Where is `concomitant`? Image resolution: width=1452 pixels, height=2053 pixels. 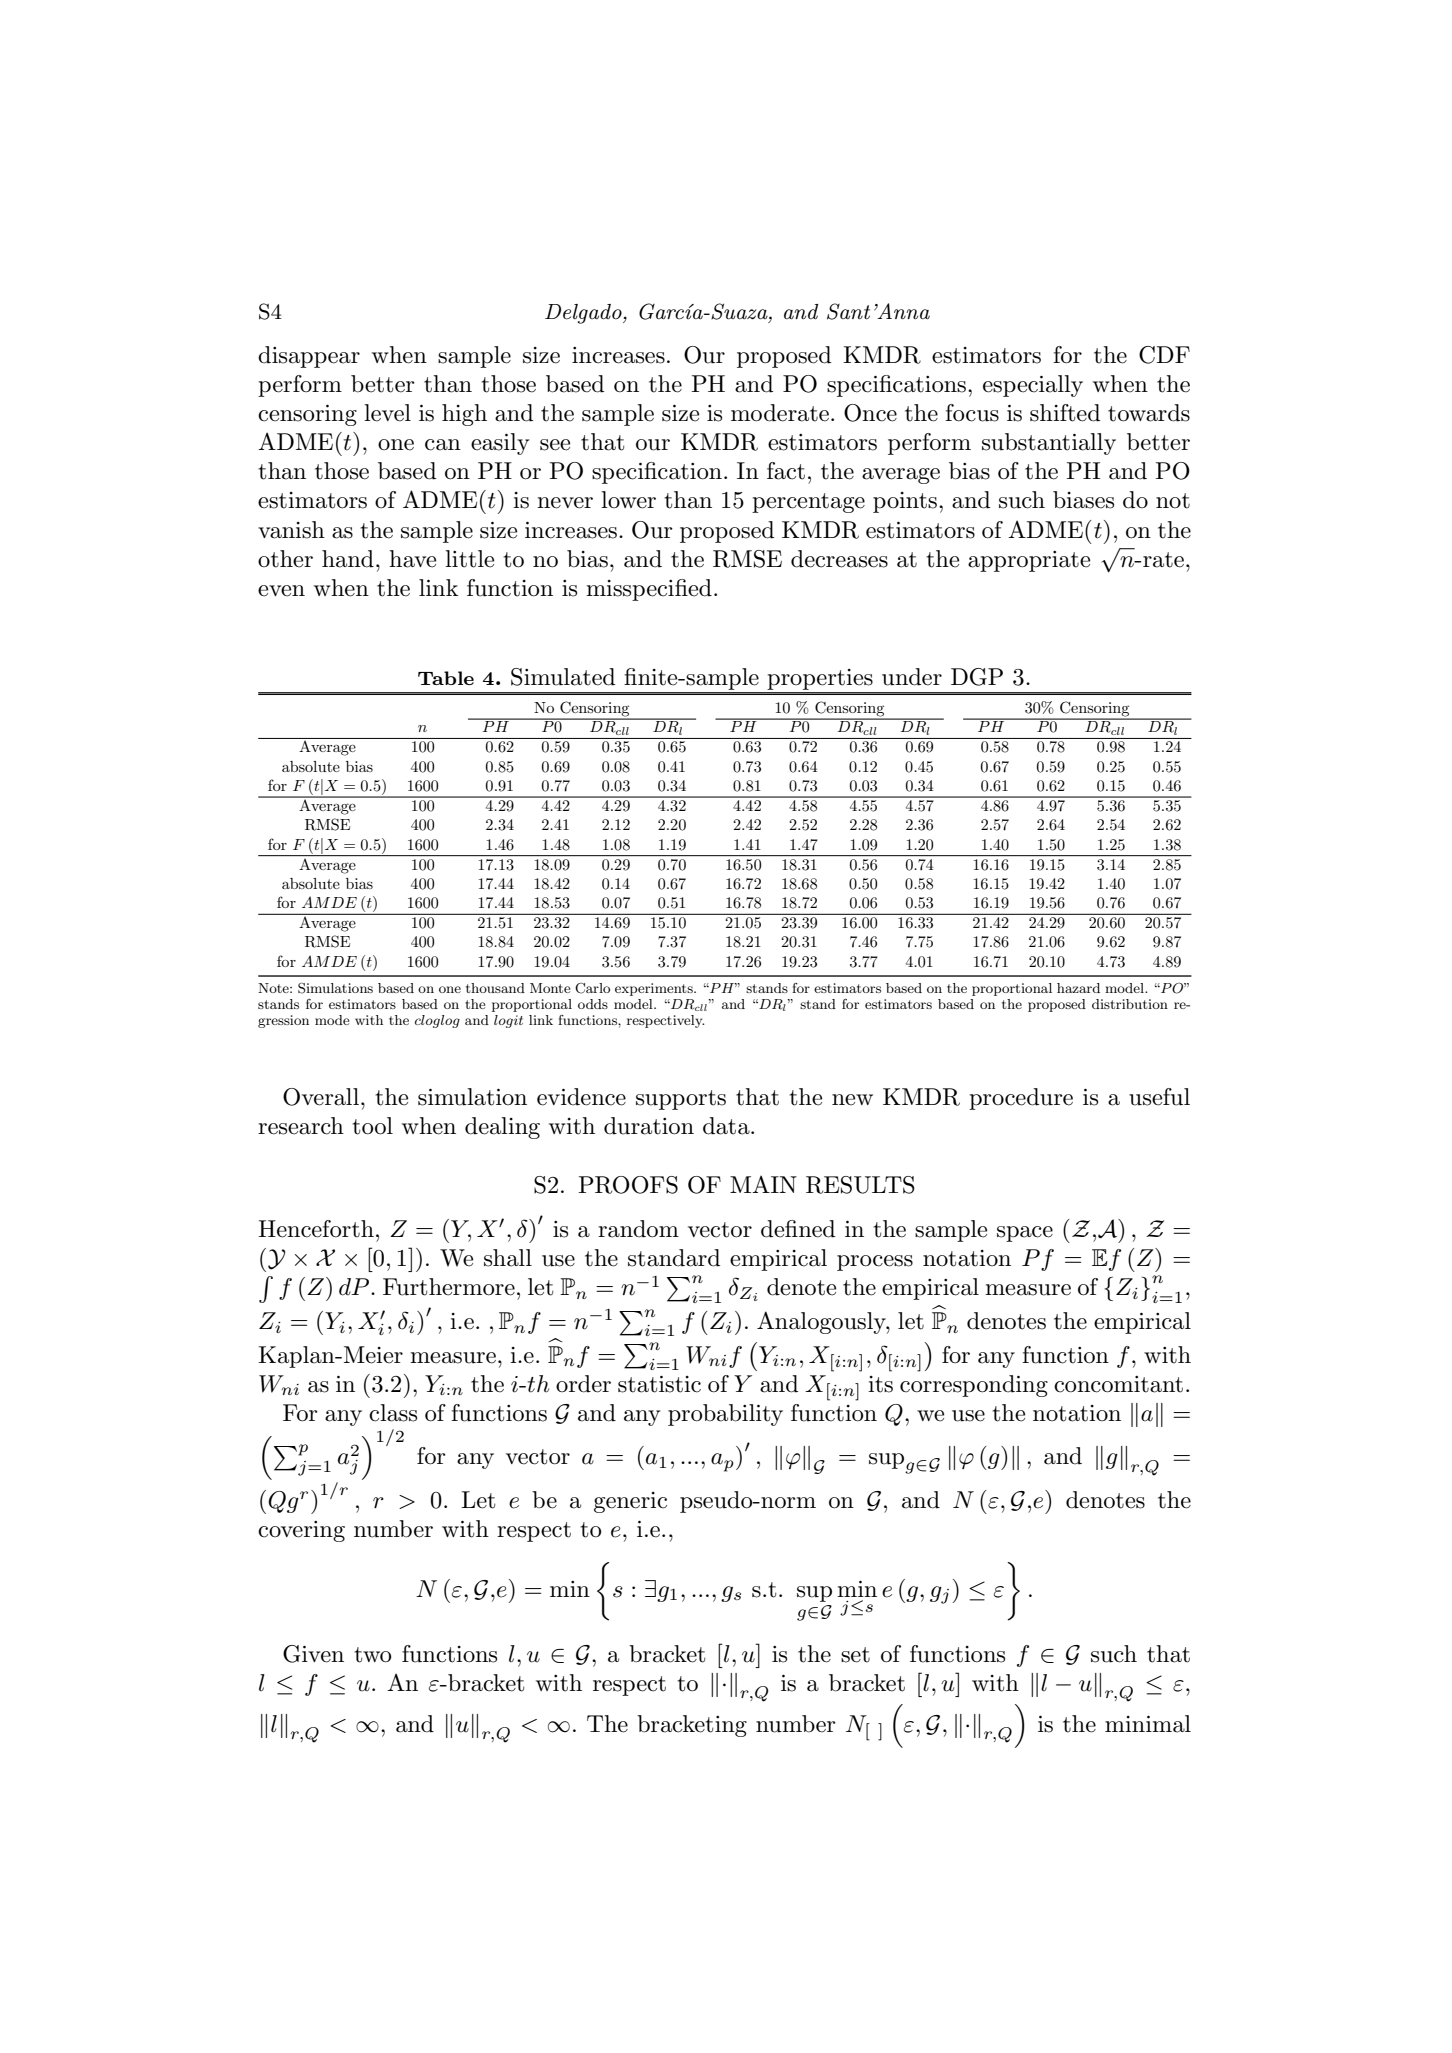
concomitant is located at coordinates (1118, 1384).
